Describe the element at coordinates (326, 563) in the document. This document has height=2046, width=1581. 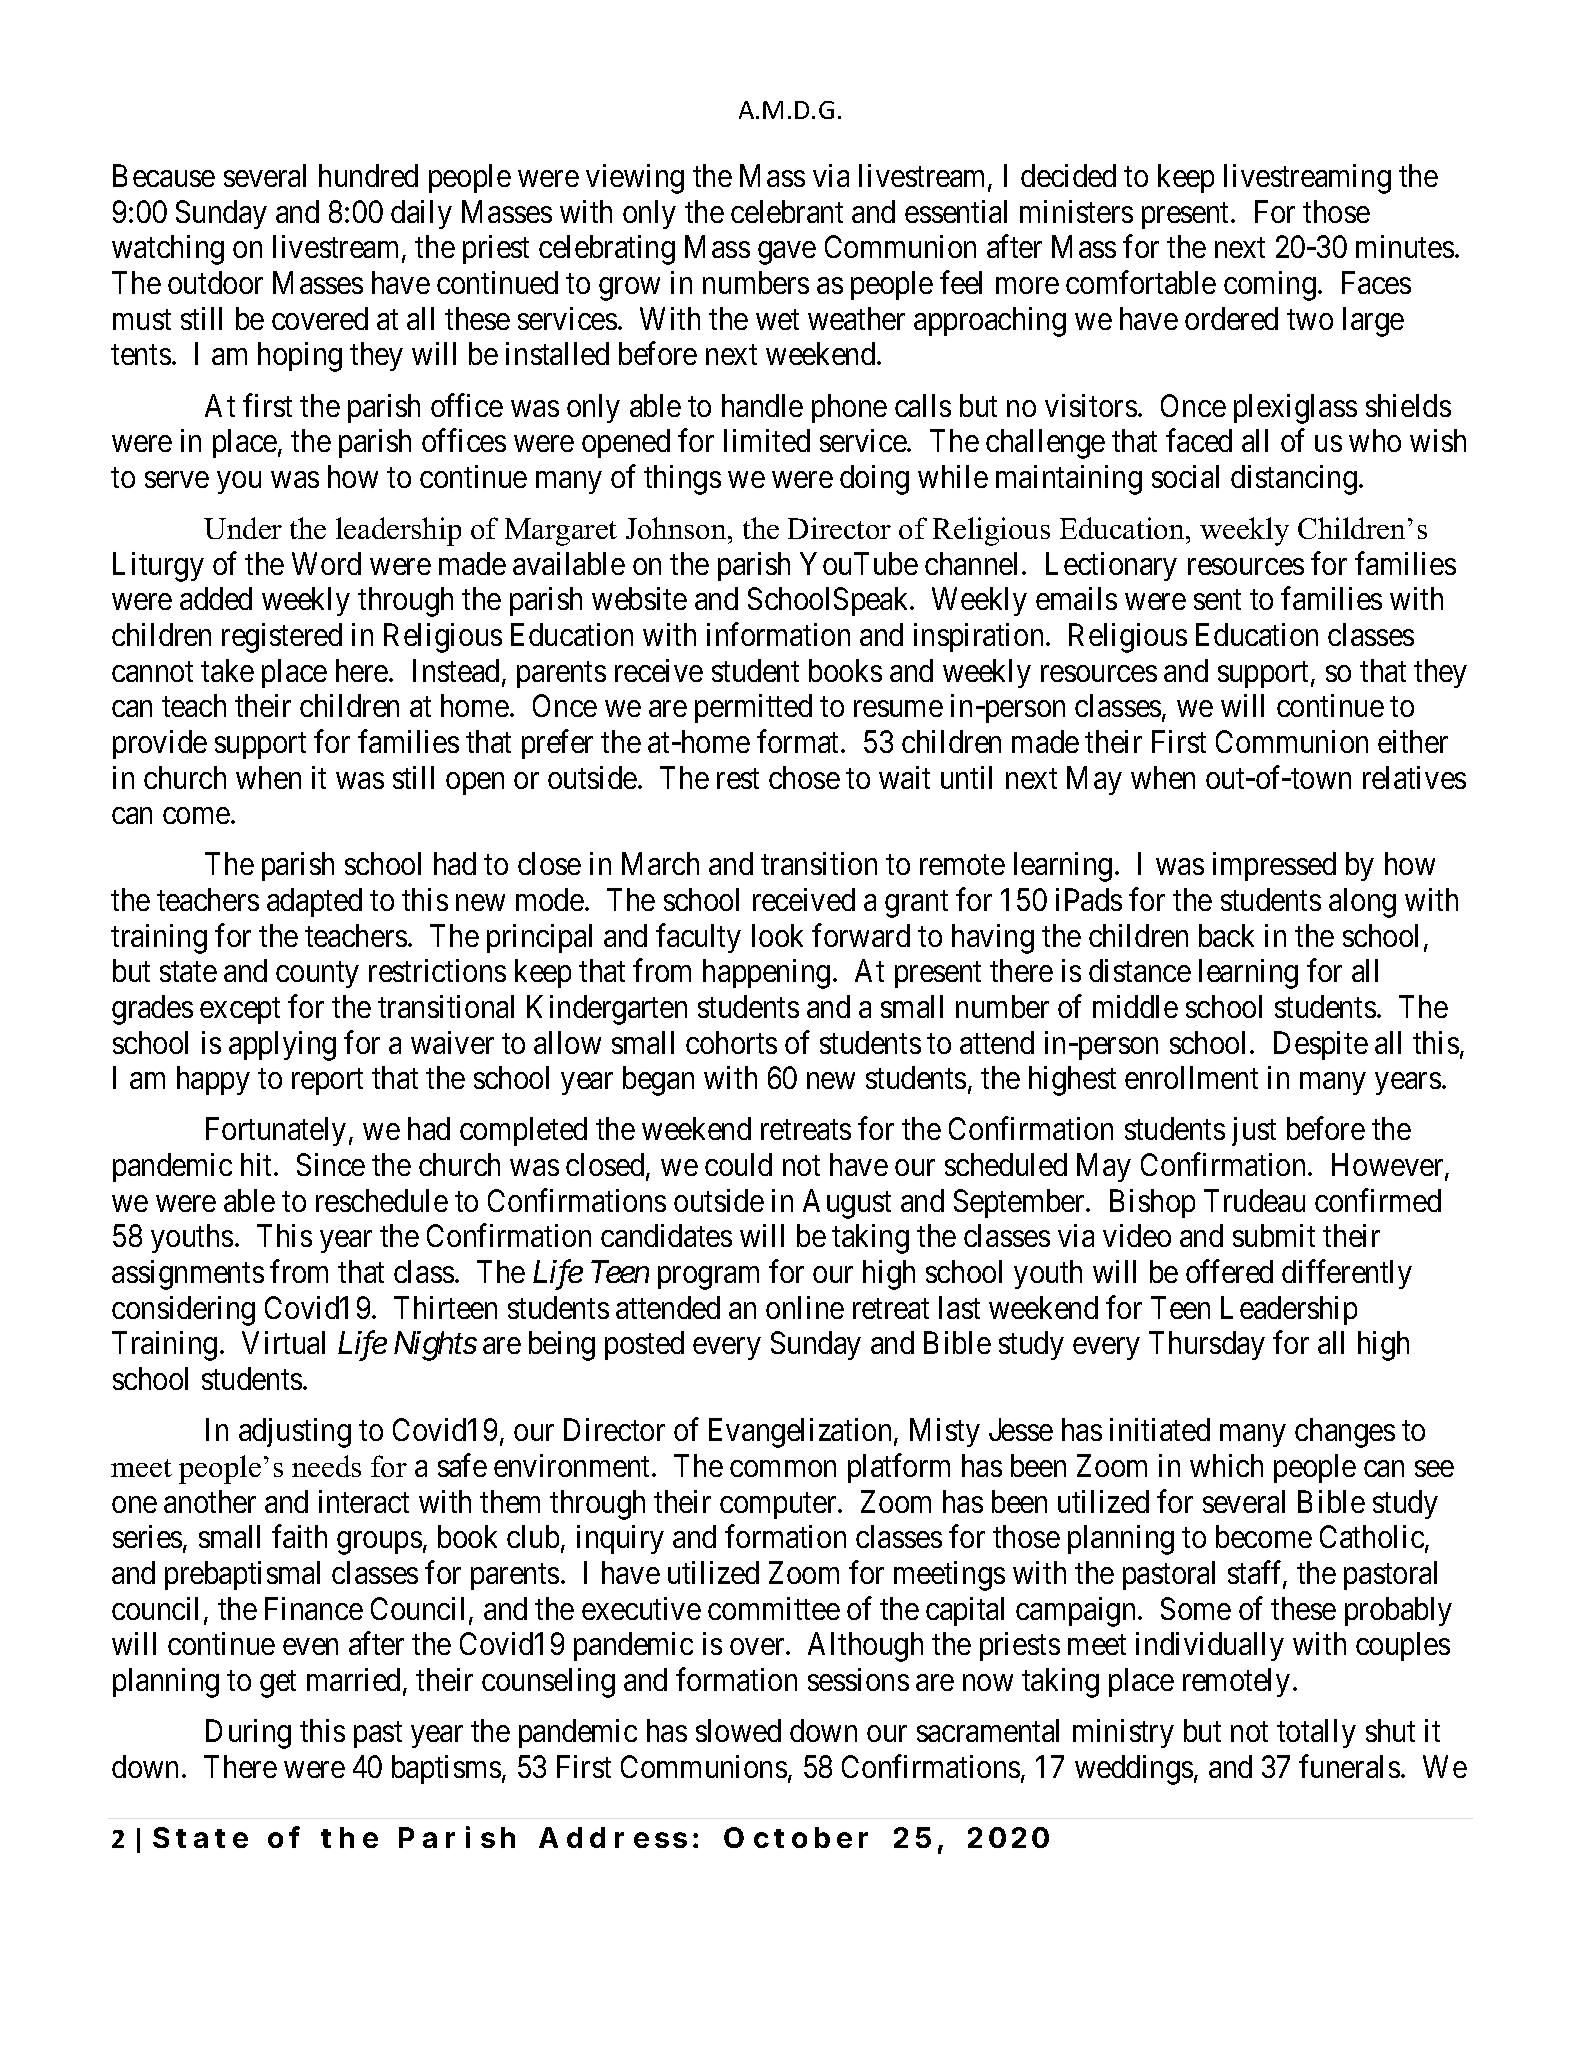
I see `Word` at that location.
